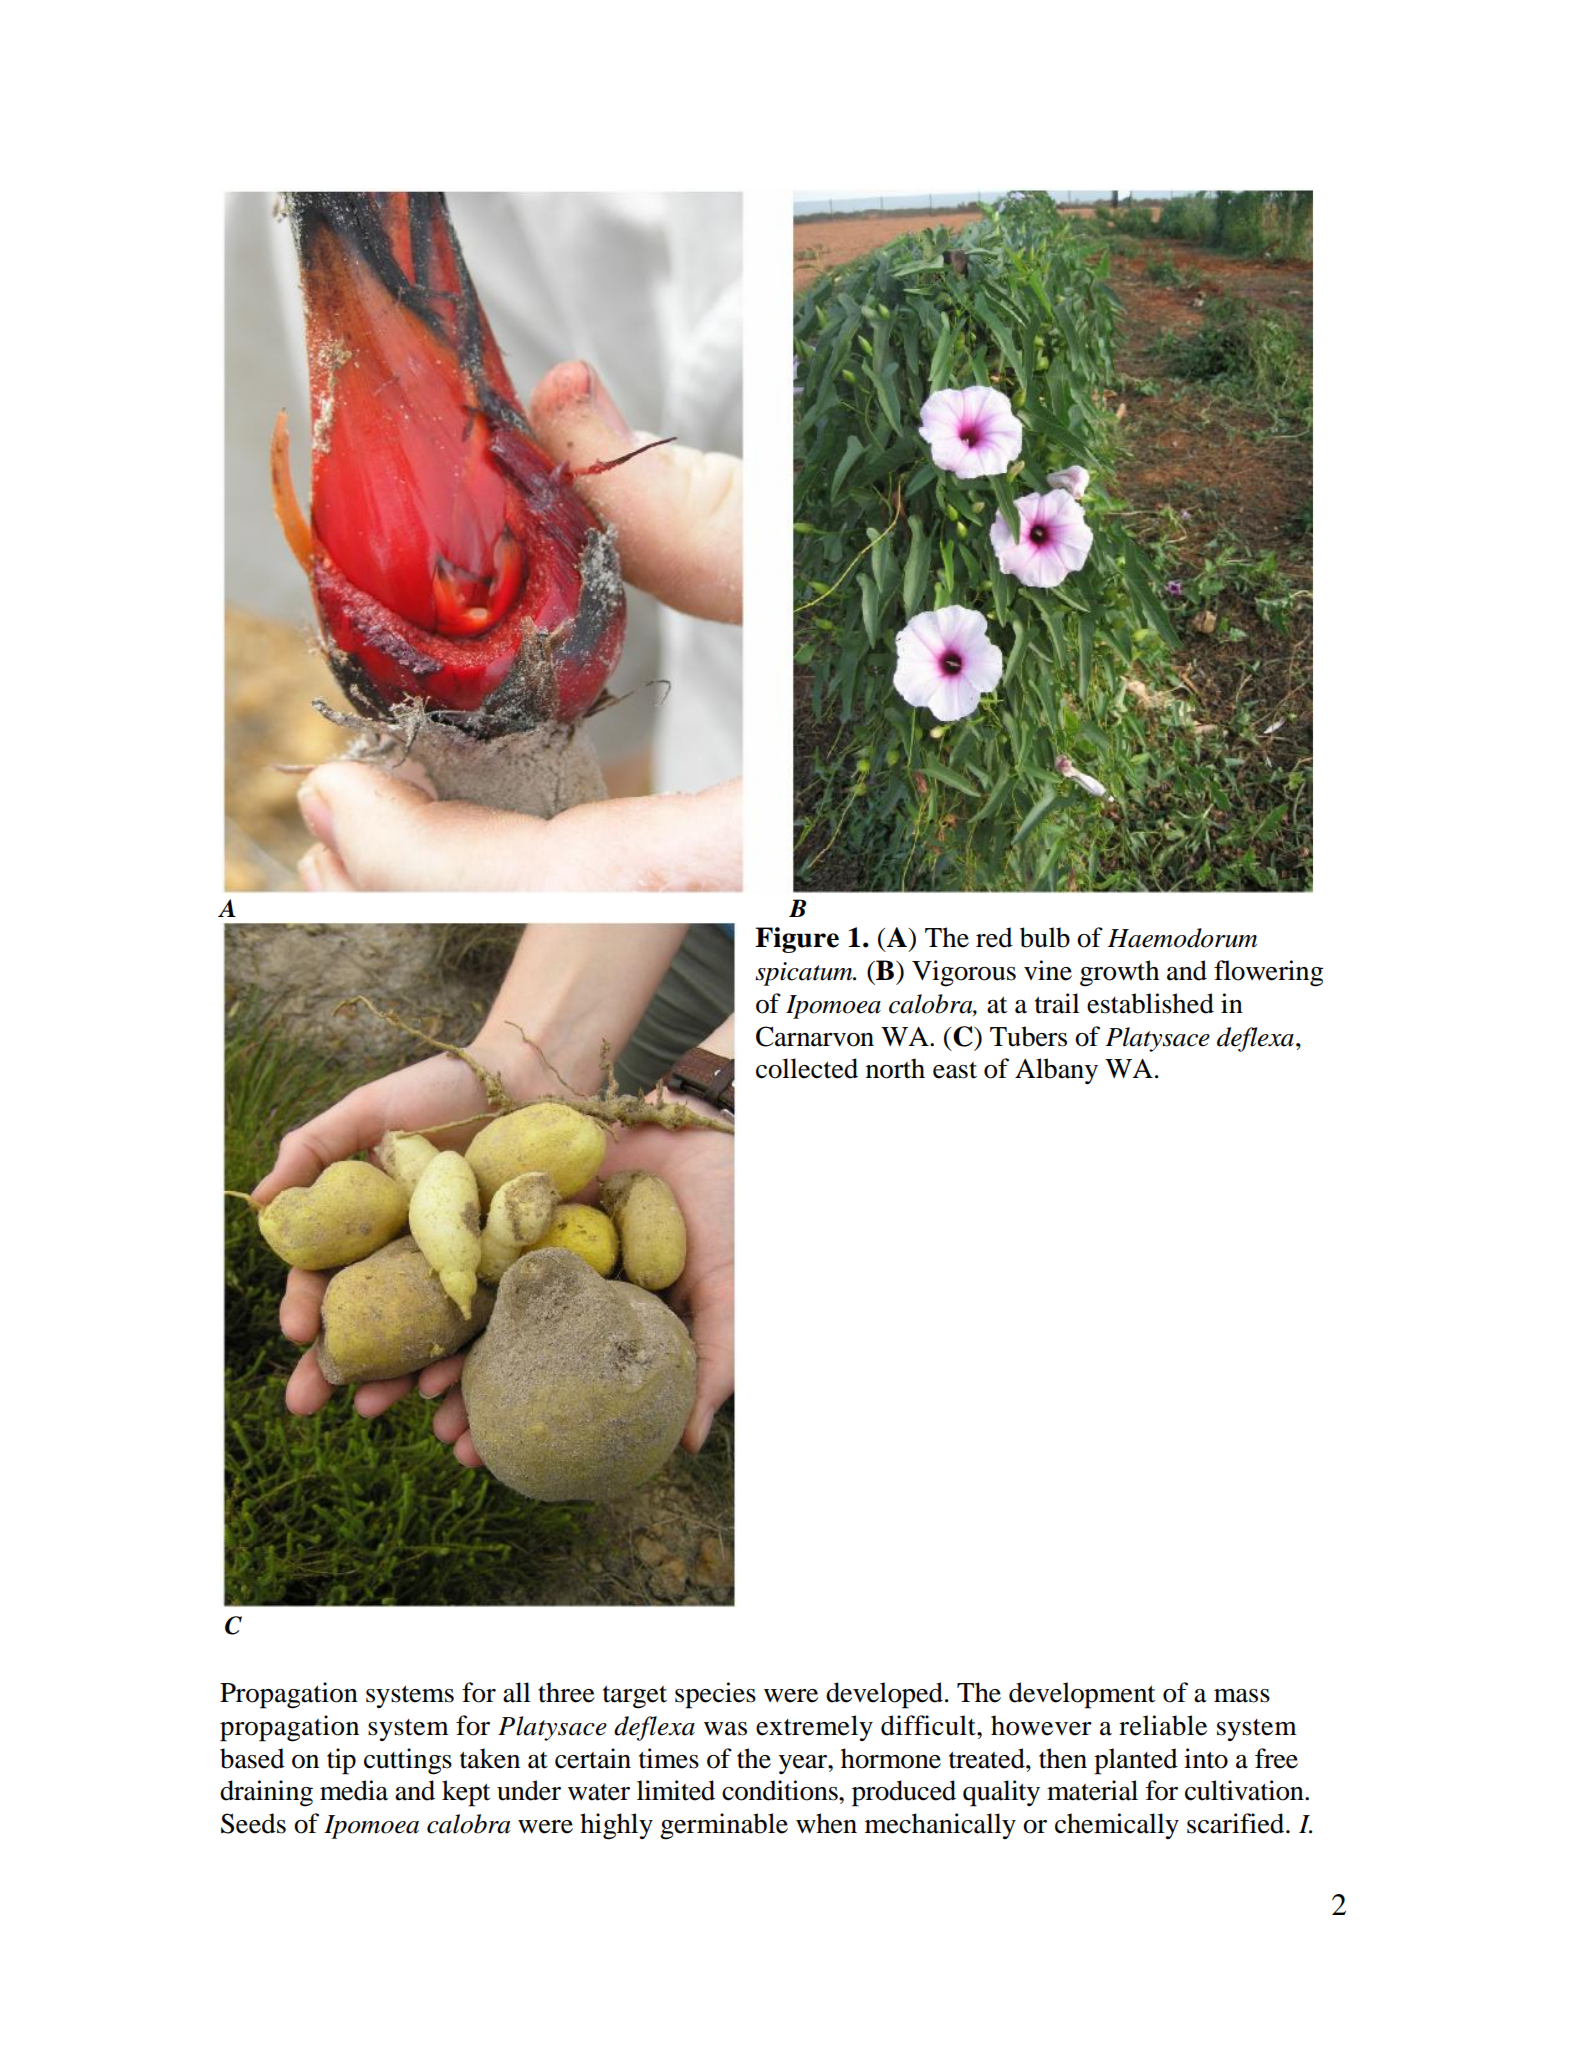 This screenshot has height=2051, width=1585. What do you see at coordinates (1119, 973) in the screenshot?
I see `growth` at bounding box center [1119, 973].
